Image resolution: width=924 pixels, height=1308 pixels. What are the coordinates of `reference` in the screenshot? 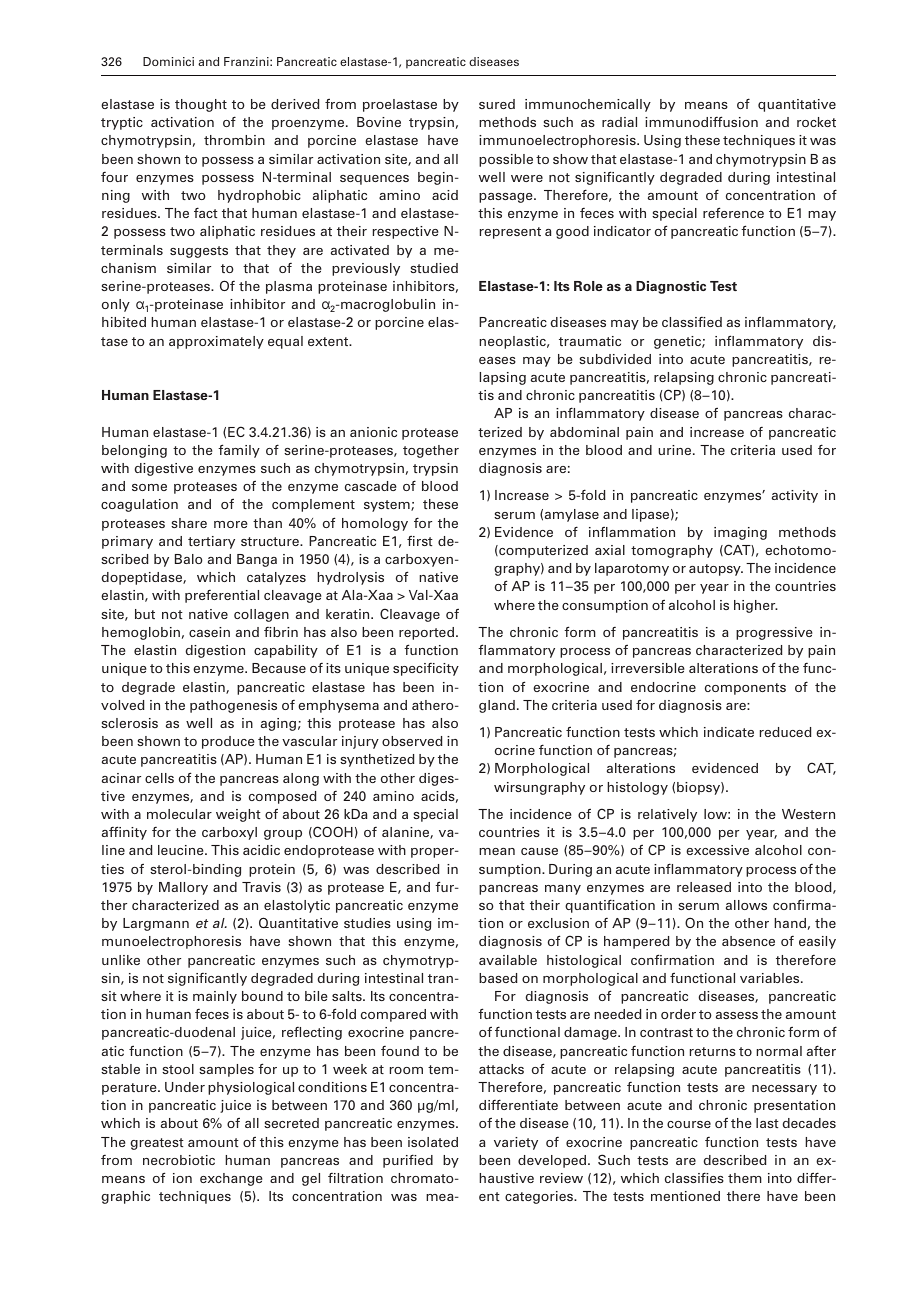 It's located at (733, 212).
